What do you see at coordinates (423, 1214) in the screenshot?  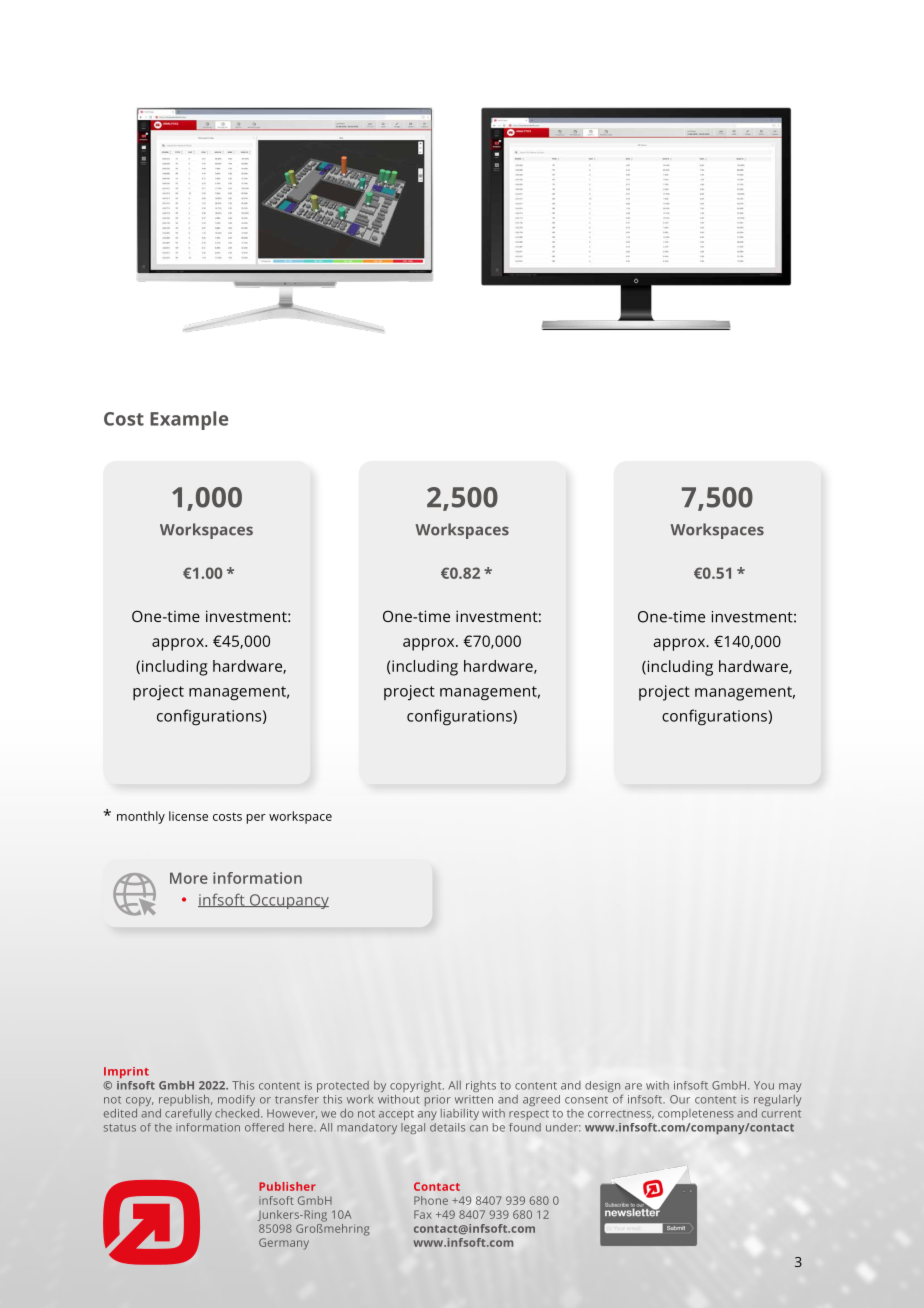 I see `Fax` at bounding box center [423, 1214].
